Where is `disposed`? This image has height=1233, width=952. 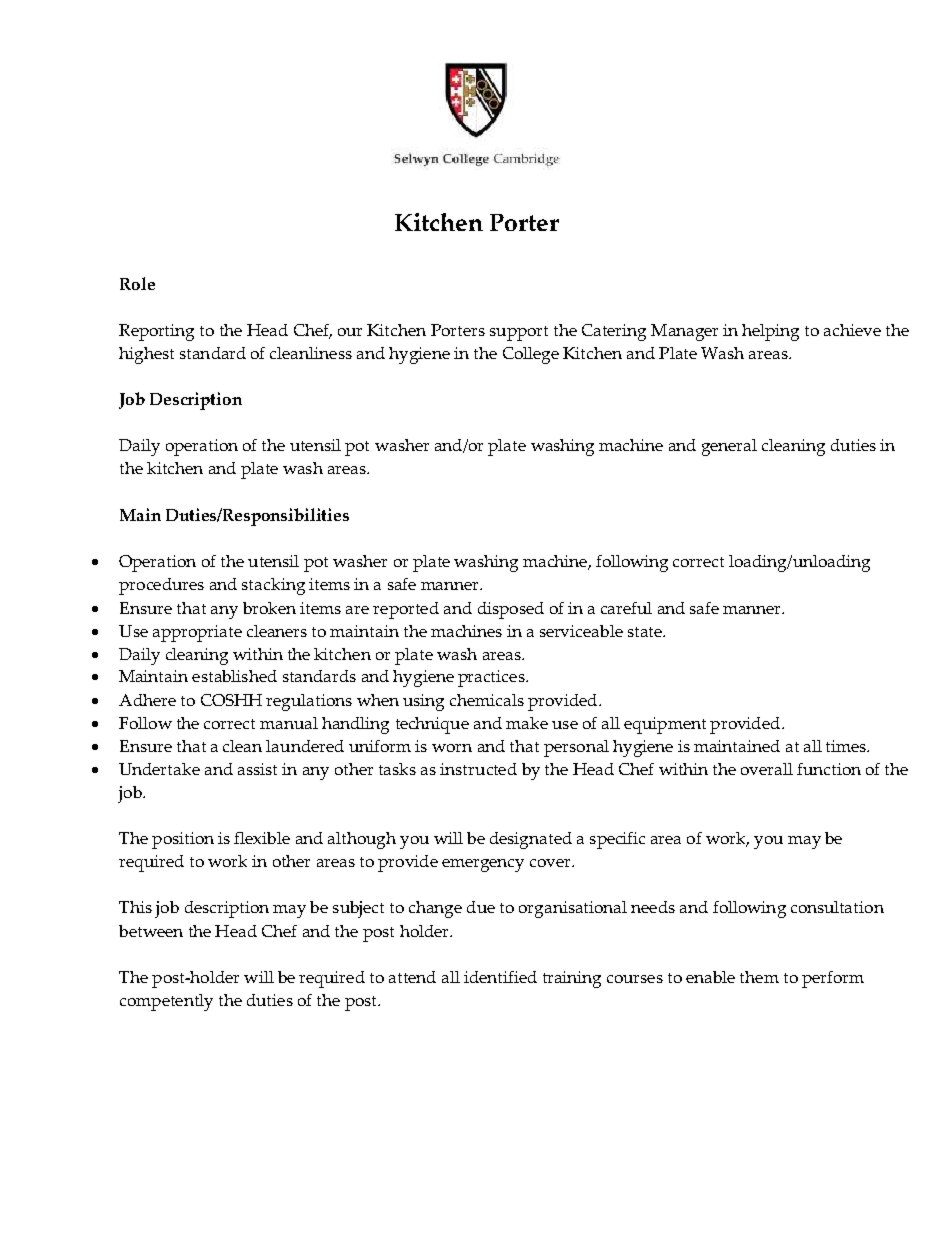
disposed is located at coordinates (511, 610).
